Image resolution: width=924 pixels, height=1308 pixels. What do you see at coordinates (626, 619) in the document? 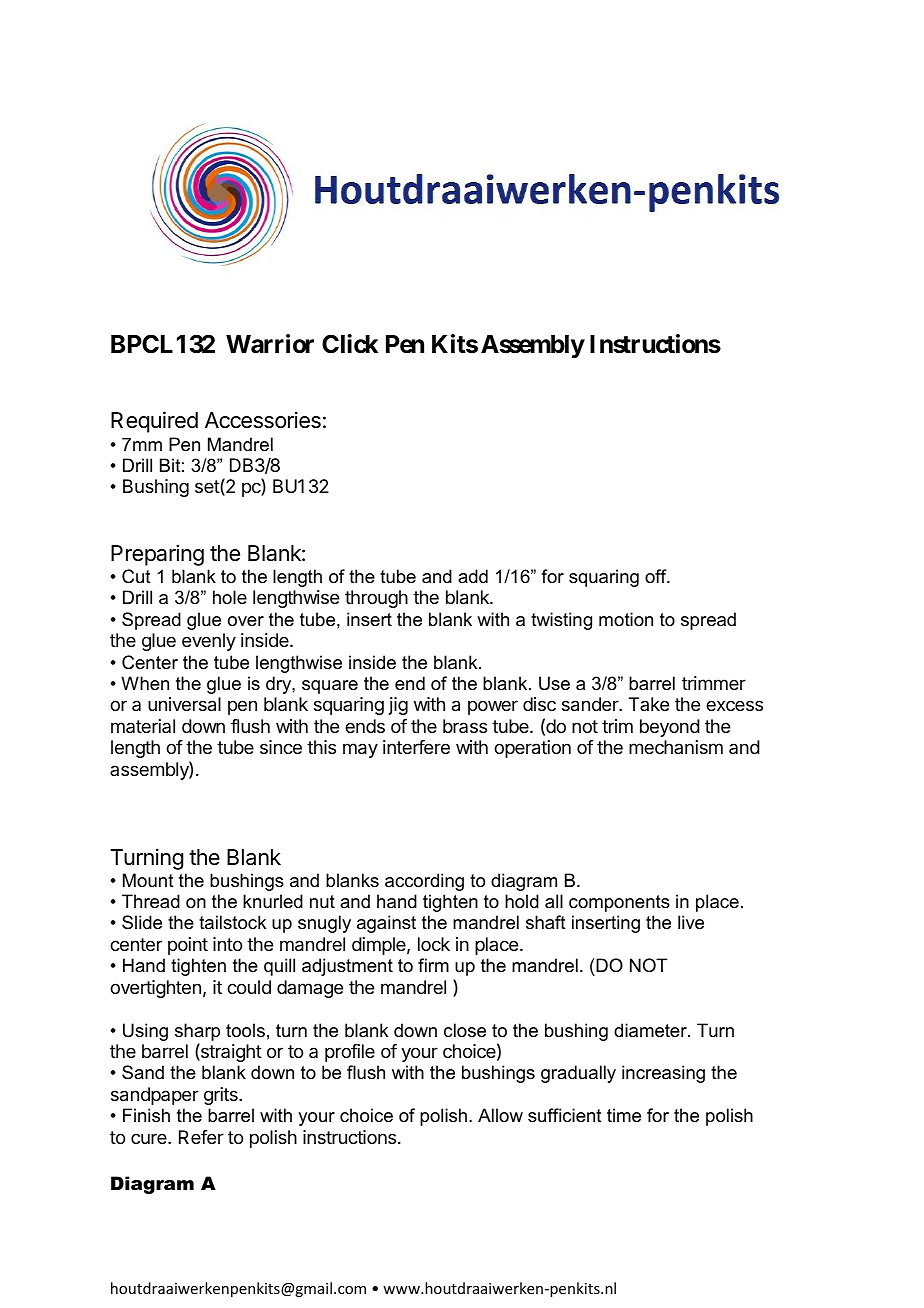
I see `motion` at bounding box center [626, 619].
